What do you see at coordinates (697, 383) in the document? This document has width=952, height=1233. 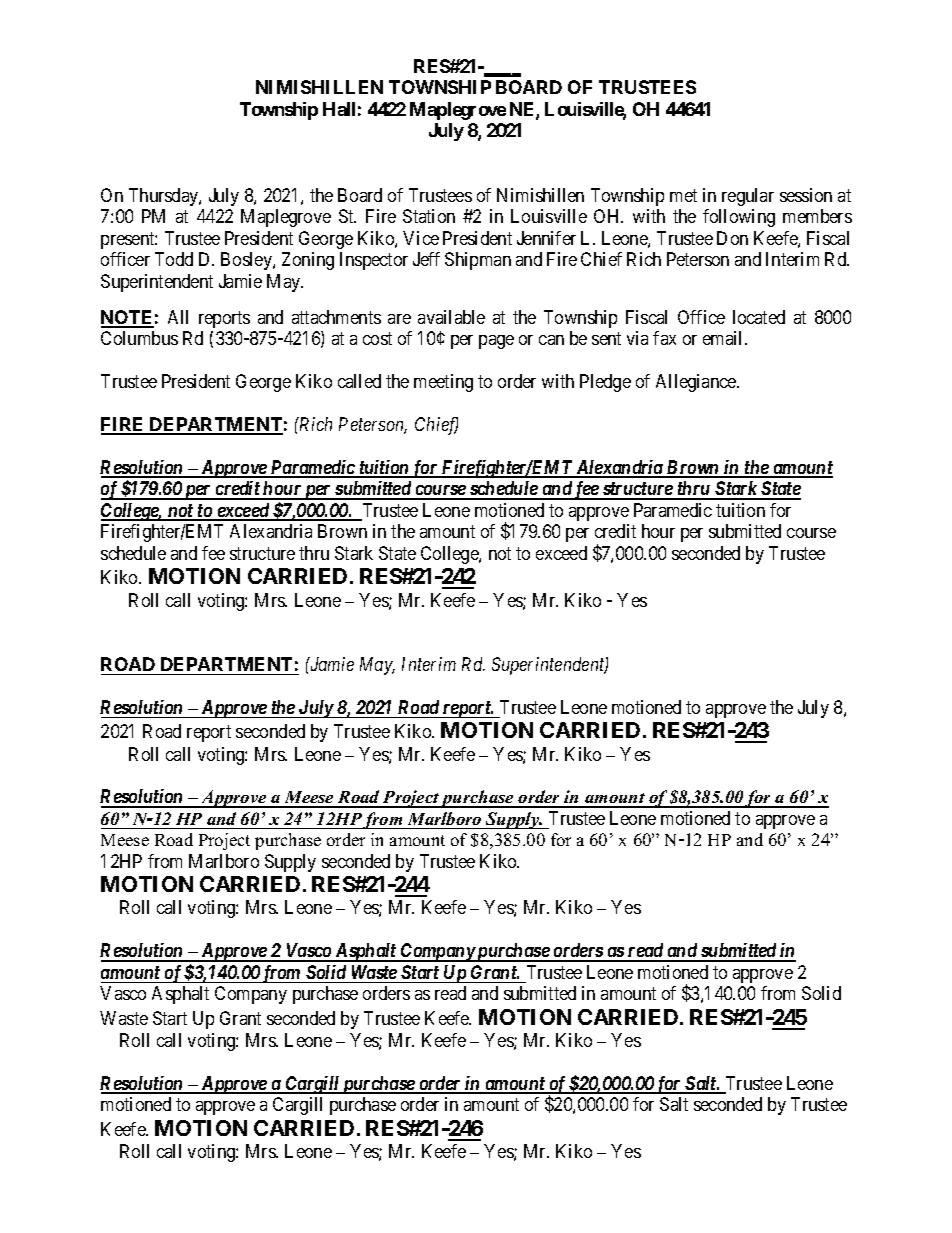 I see `Allegiance` at bounding box center [697, 383].
